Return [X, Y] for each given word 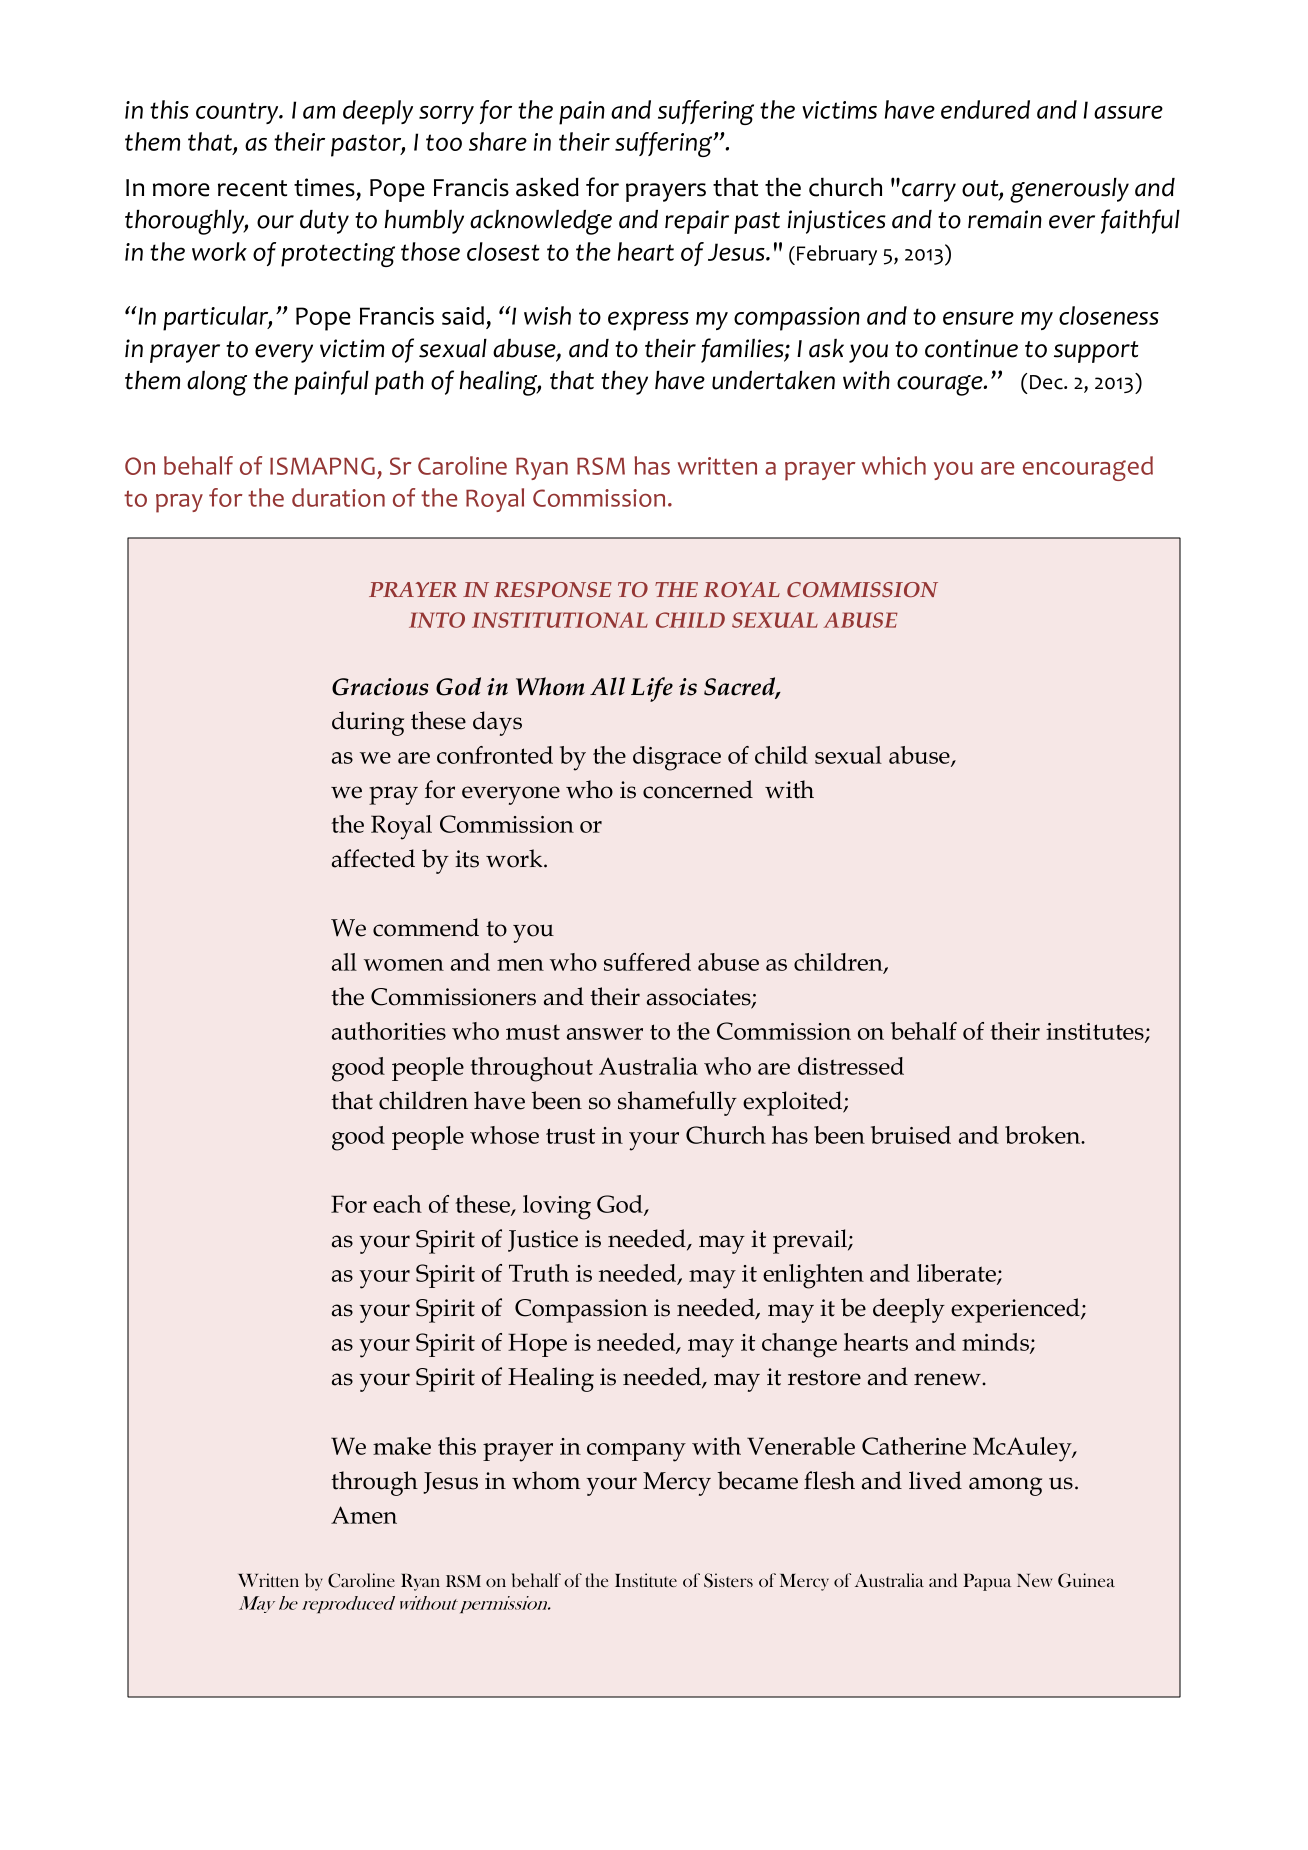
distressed [851, 1066]
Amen [364, 1515]
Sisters [728, 1580]
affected [373, 858]
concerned [698, 789]
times [324, 187]
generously [1069, 190]
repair [697, 222]
